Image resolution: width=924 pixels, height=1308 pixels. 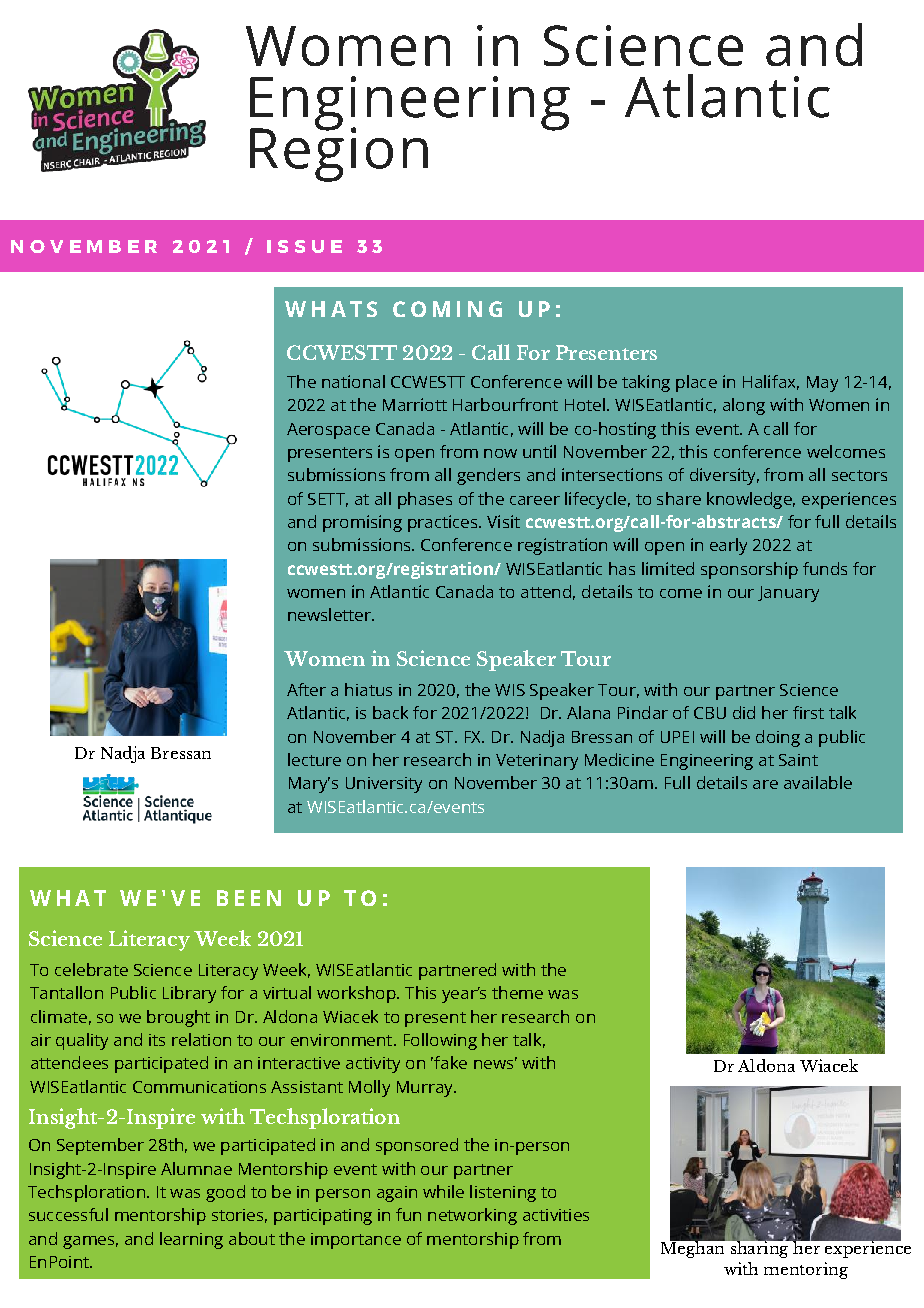 What do you see at coordinates (328, 500) in the screenshot?
I see `SETT` at bounding box center [328, 500].
